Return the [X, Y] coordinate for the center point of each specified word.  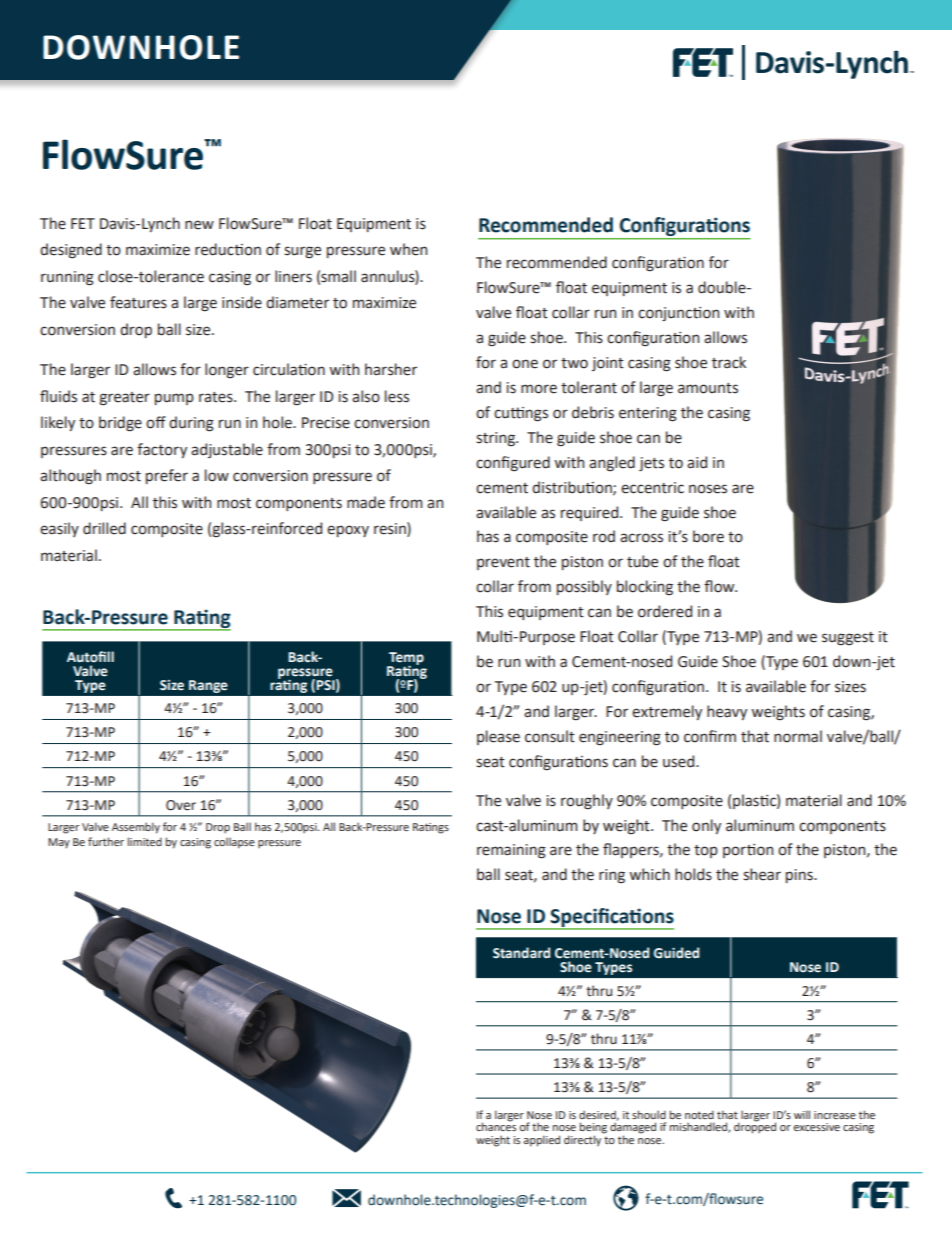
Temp [405, 659]
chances [496, 1125]
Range [208, 686]
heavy [727, 712]
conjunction [678, 314]
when [408, 249]
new [199, 225]
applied [542, 1141]
